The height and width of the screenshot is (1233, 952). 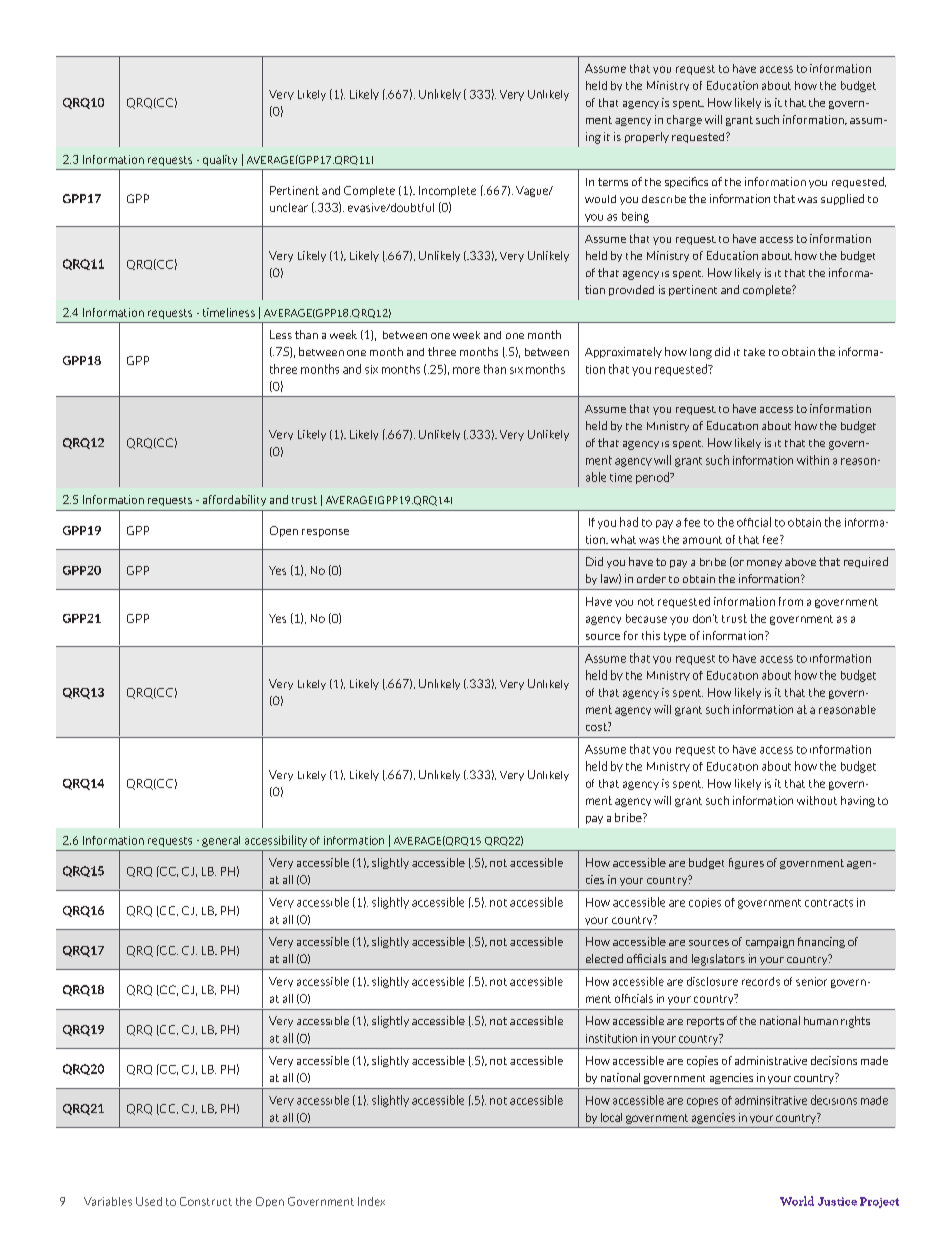 What do you see at coordinates (466, 370) in the screenshot?
I see `more` at bounding box center [466, 370].
